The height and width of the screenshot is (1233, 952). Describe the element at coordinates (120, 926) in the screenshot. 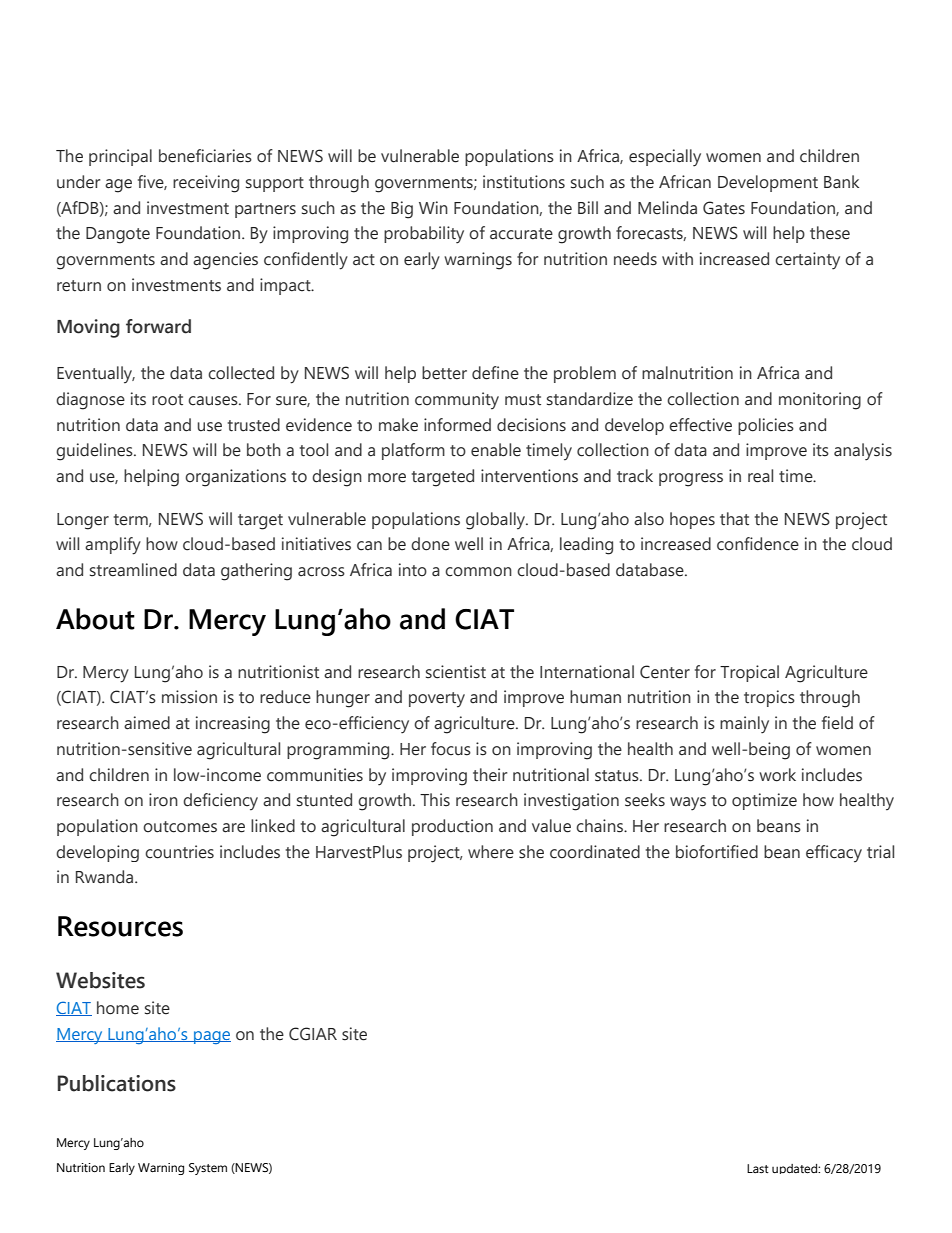

I see `Resources` at that location.
